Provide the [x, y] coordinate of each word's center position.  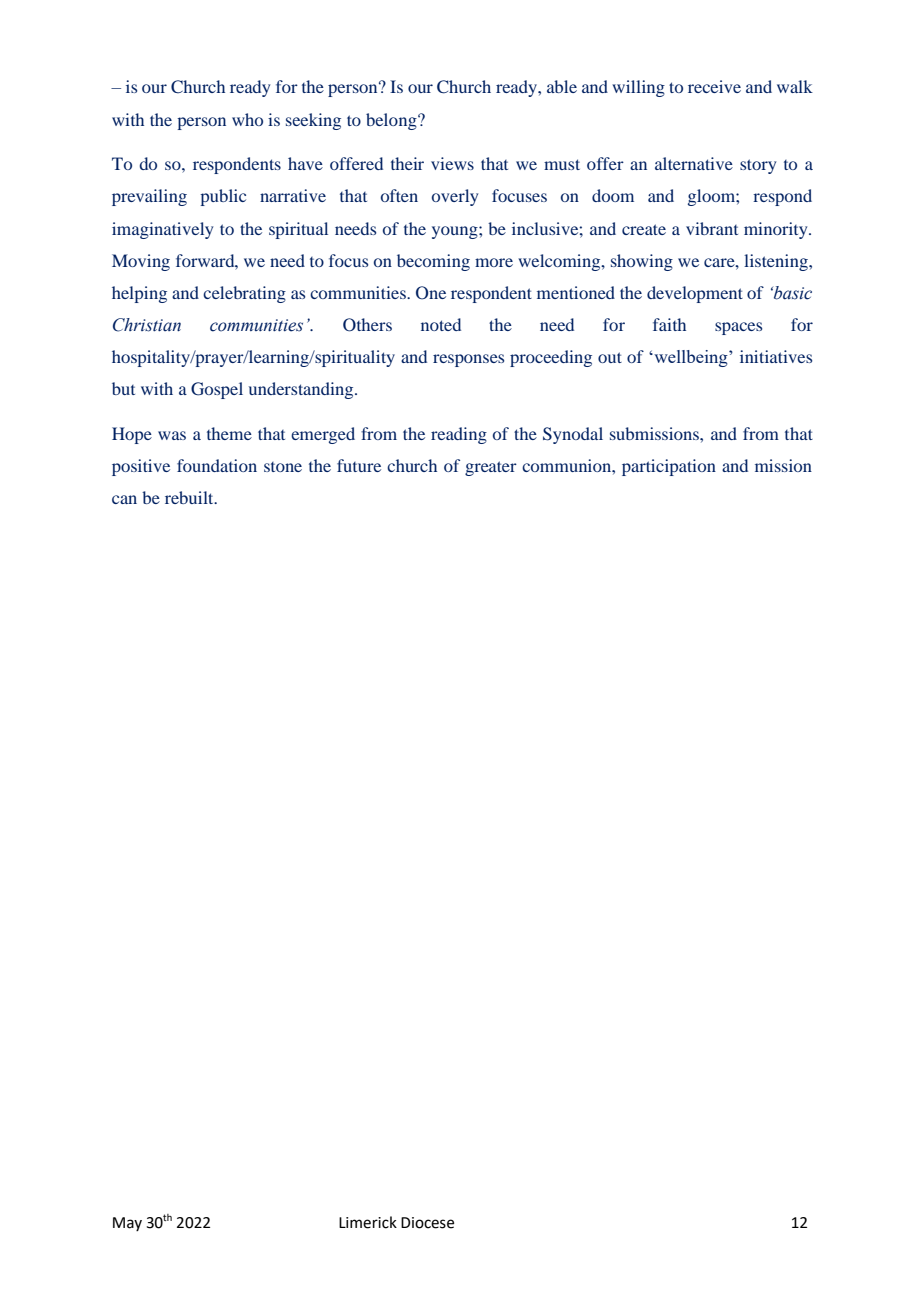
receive [714, 86]
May [127, 1224]
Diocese [427, 1223]
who [247, 119]
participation [669, 467]
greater [491, 468]
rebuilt [190, 497]
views [452, 163]
